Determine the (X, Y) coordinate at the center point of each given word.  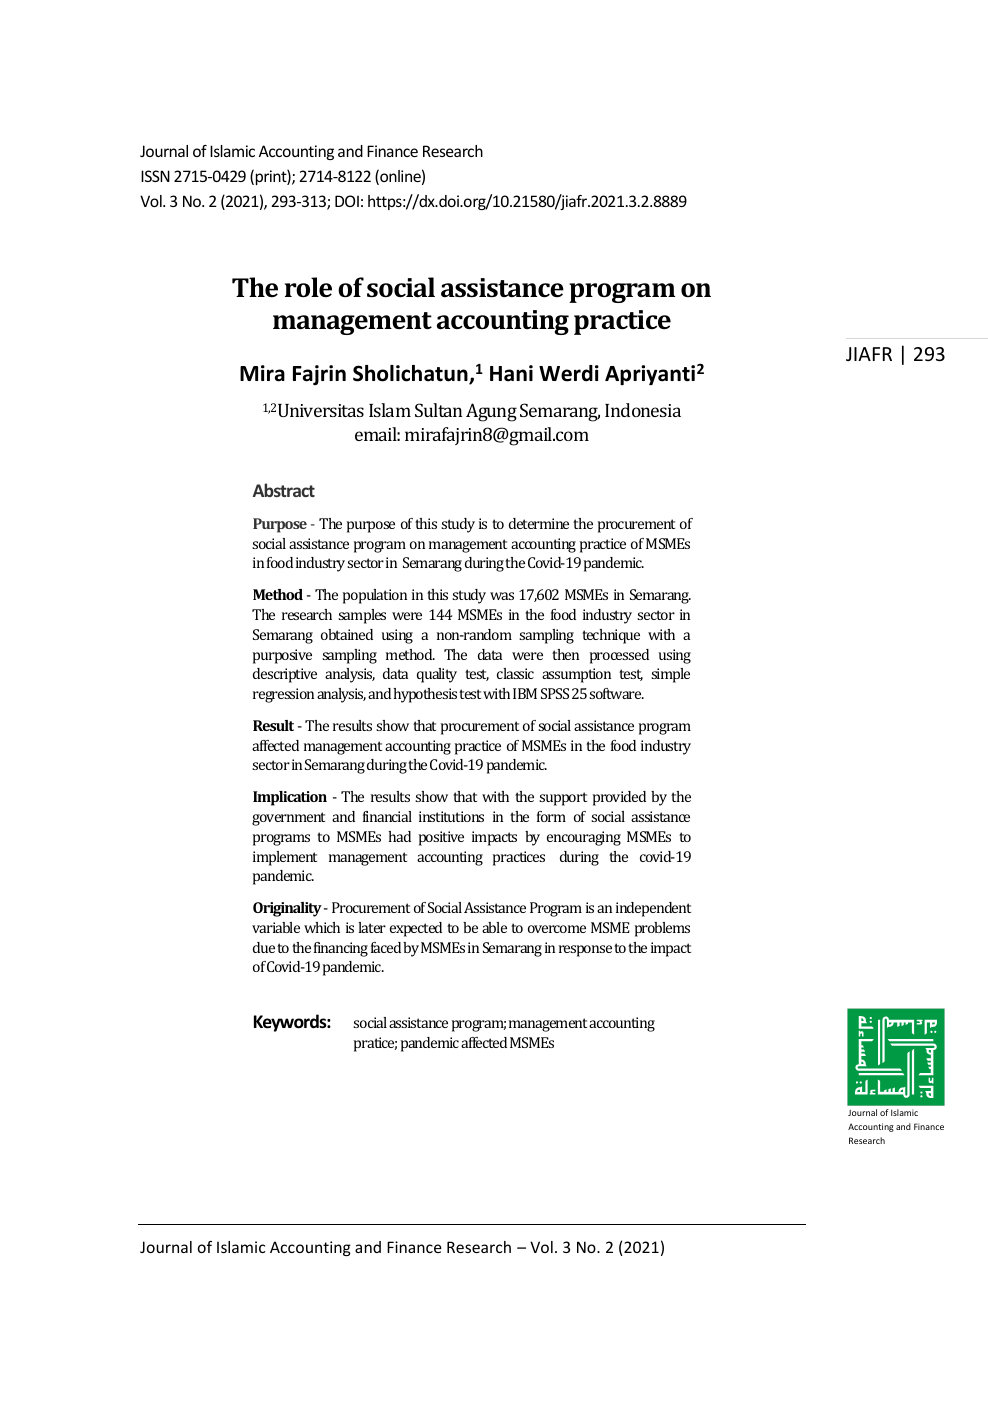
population (375, 596)
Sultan (438, 410)
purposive (282, 656)
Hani (511, 373)
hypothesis (425, 695)
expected (416, 929)
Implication (290, 798)
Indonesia (643, 410)
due (264, 947)
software (616, 693)
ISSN (155, 176)
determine (539, 523)
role (308, 287)
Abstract (284, 490)
